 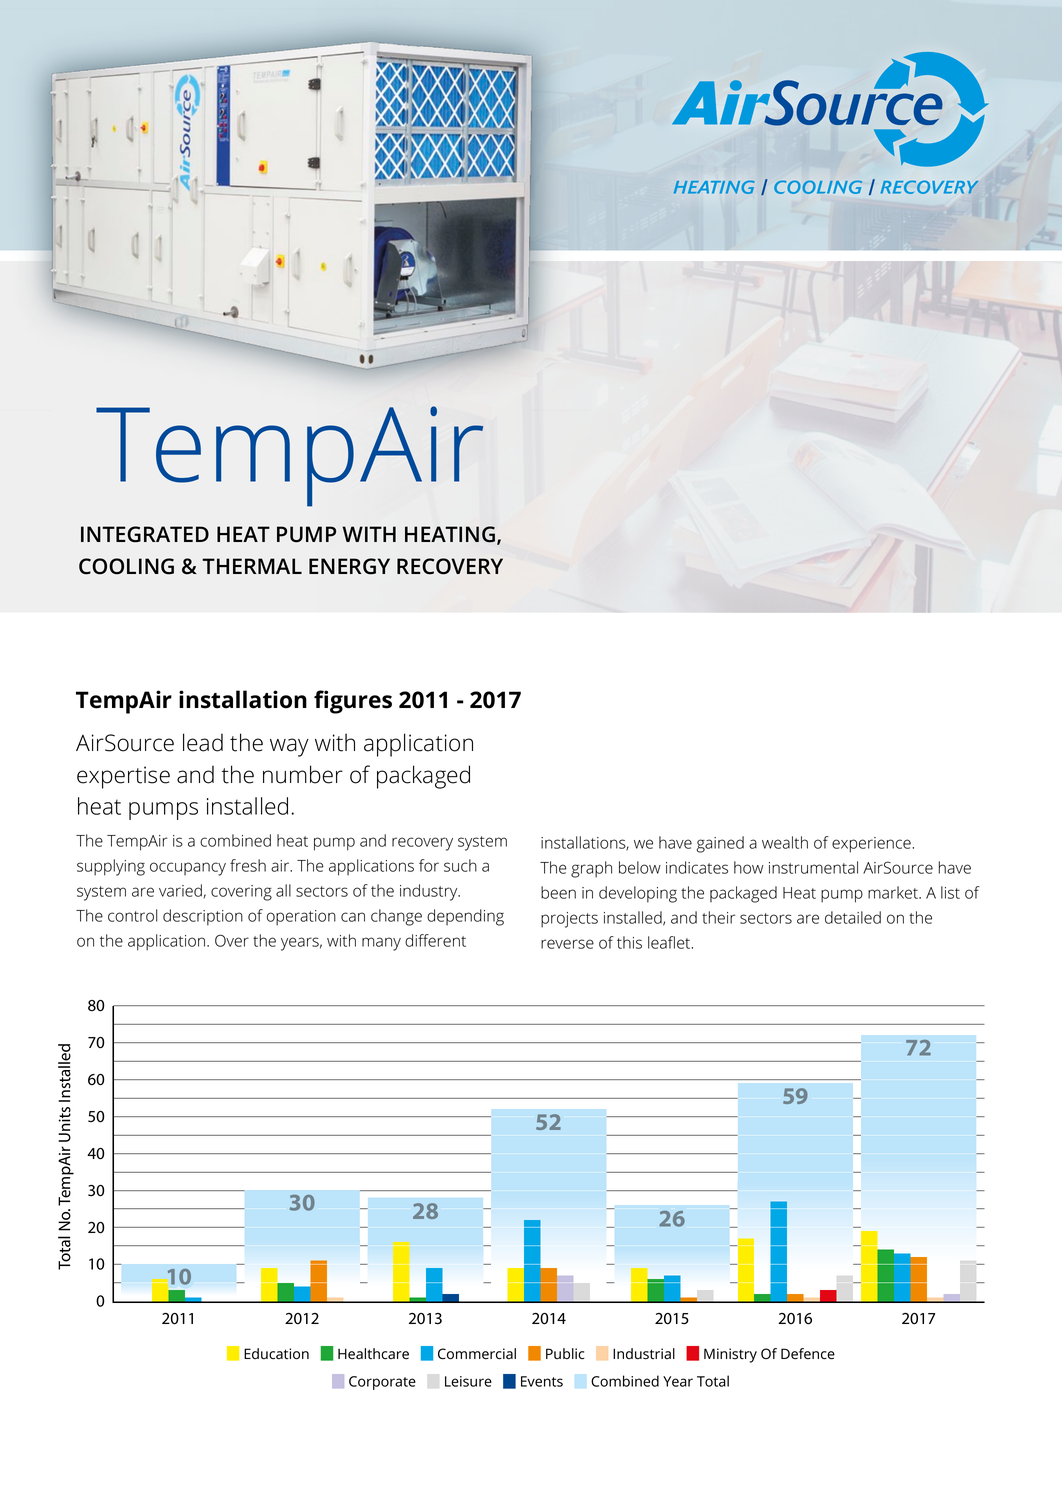 What do you see at coordinates (785, 842) in the screenshot?
I see `wealth` at bounding box center [785, 842].
